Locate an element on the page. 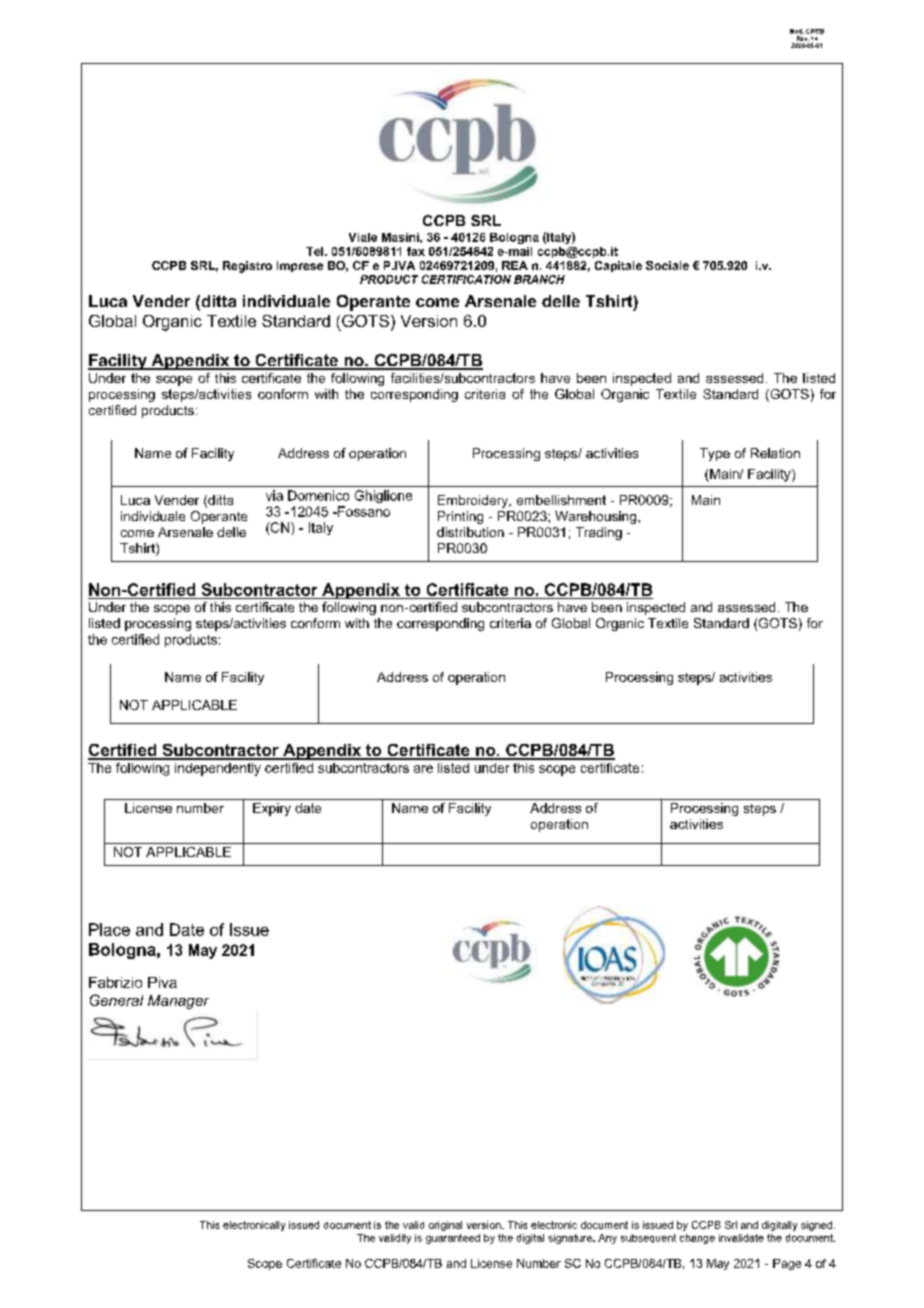  distribution is located at coordinates (470, 532).
